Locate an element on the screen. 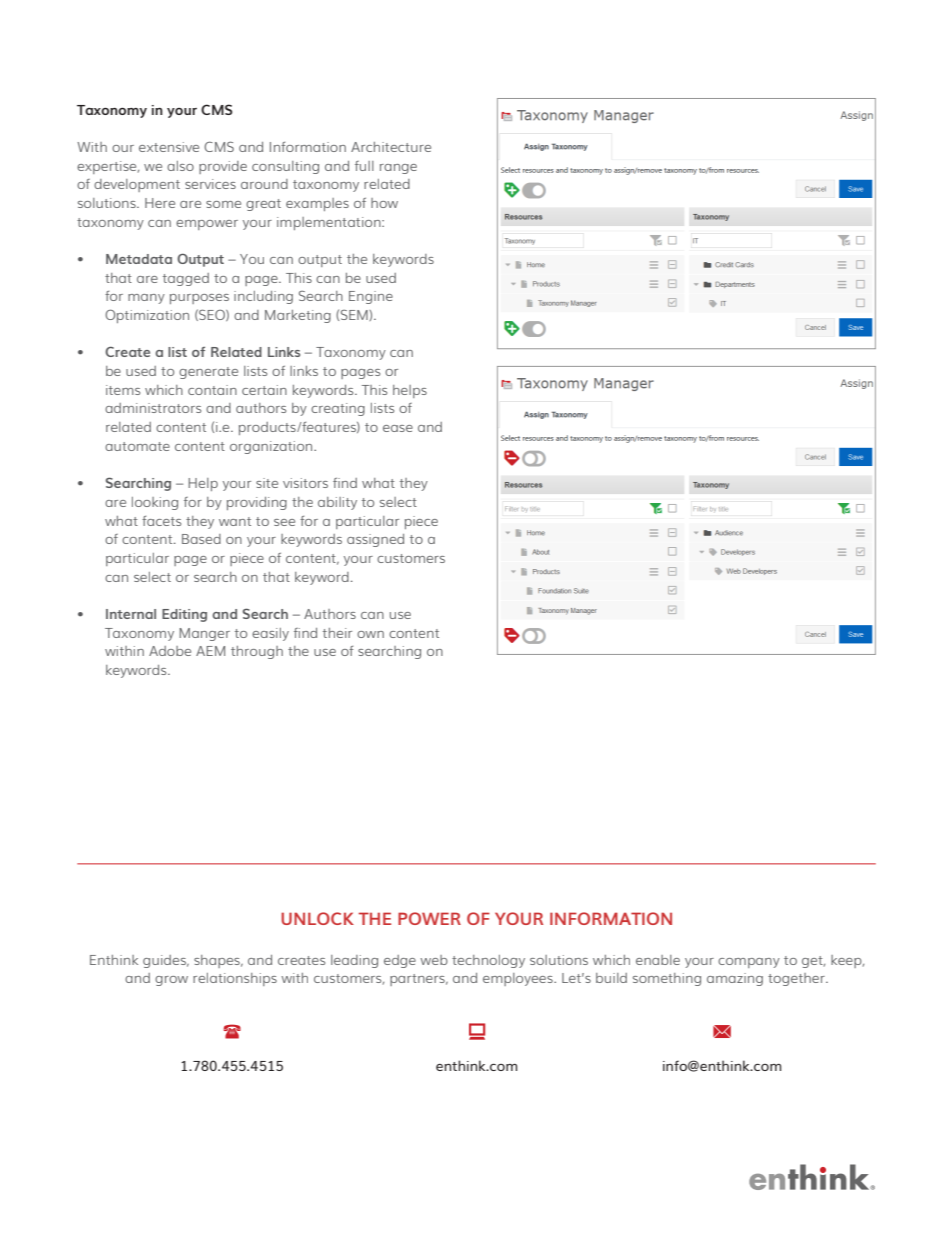 Image resolution: width=952 pixels, height=1233 pixels. Based is located at coordinates (201, 539).
